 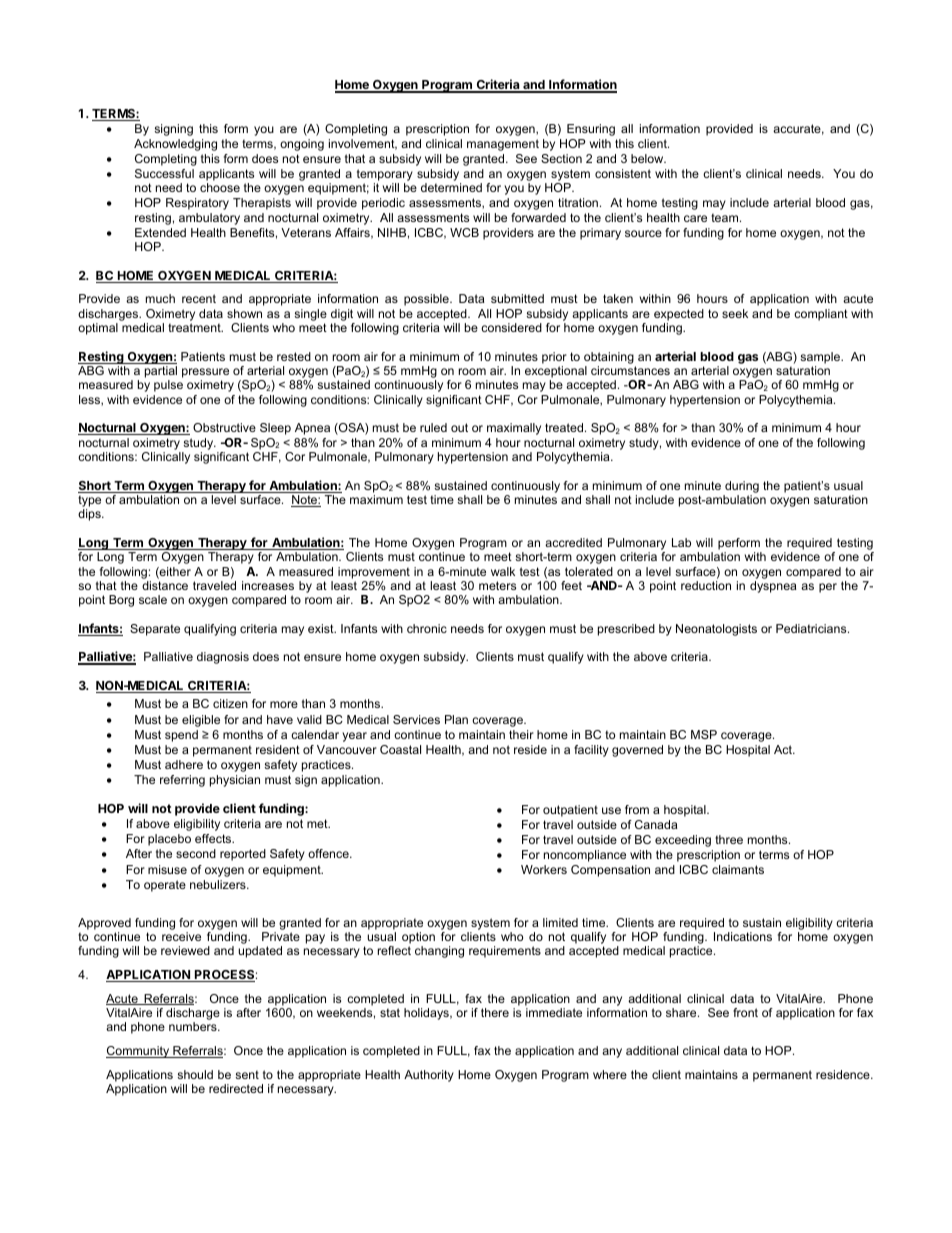 I want to click on MSP, so click(x=704, y=734).
